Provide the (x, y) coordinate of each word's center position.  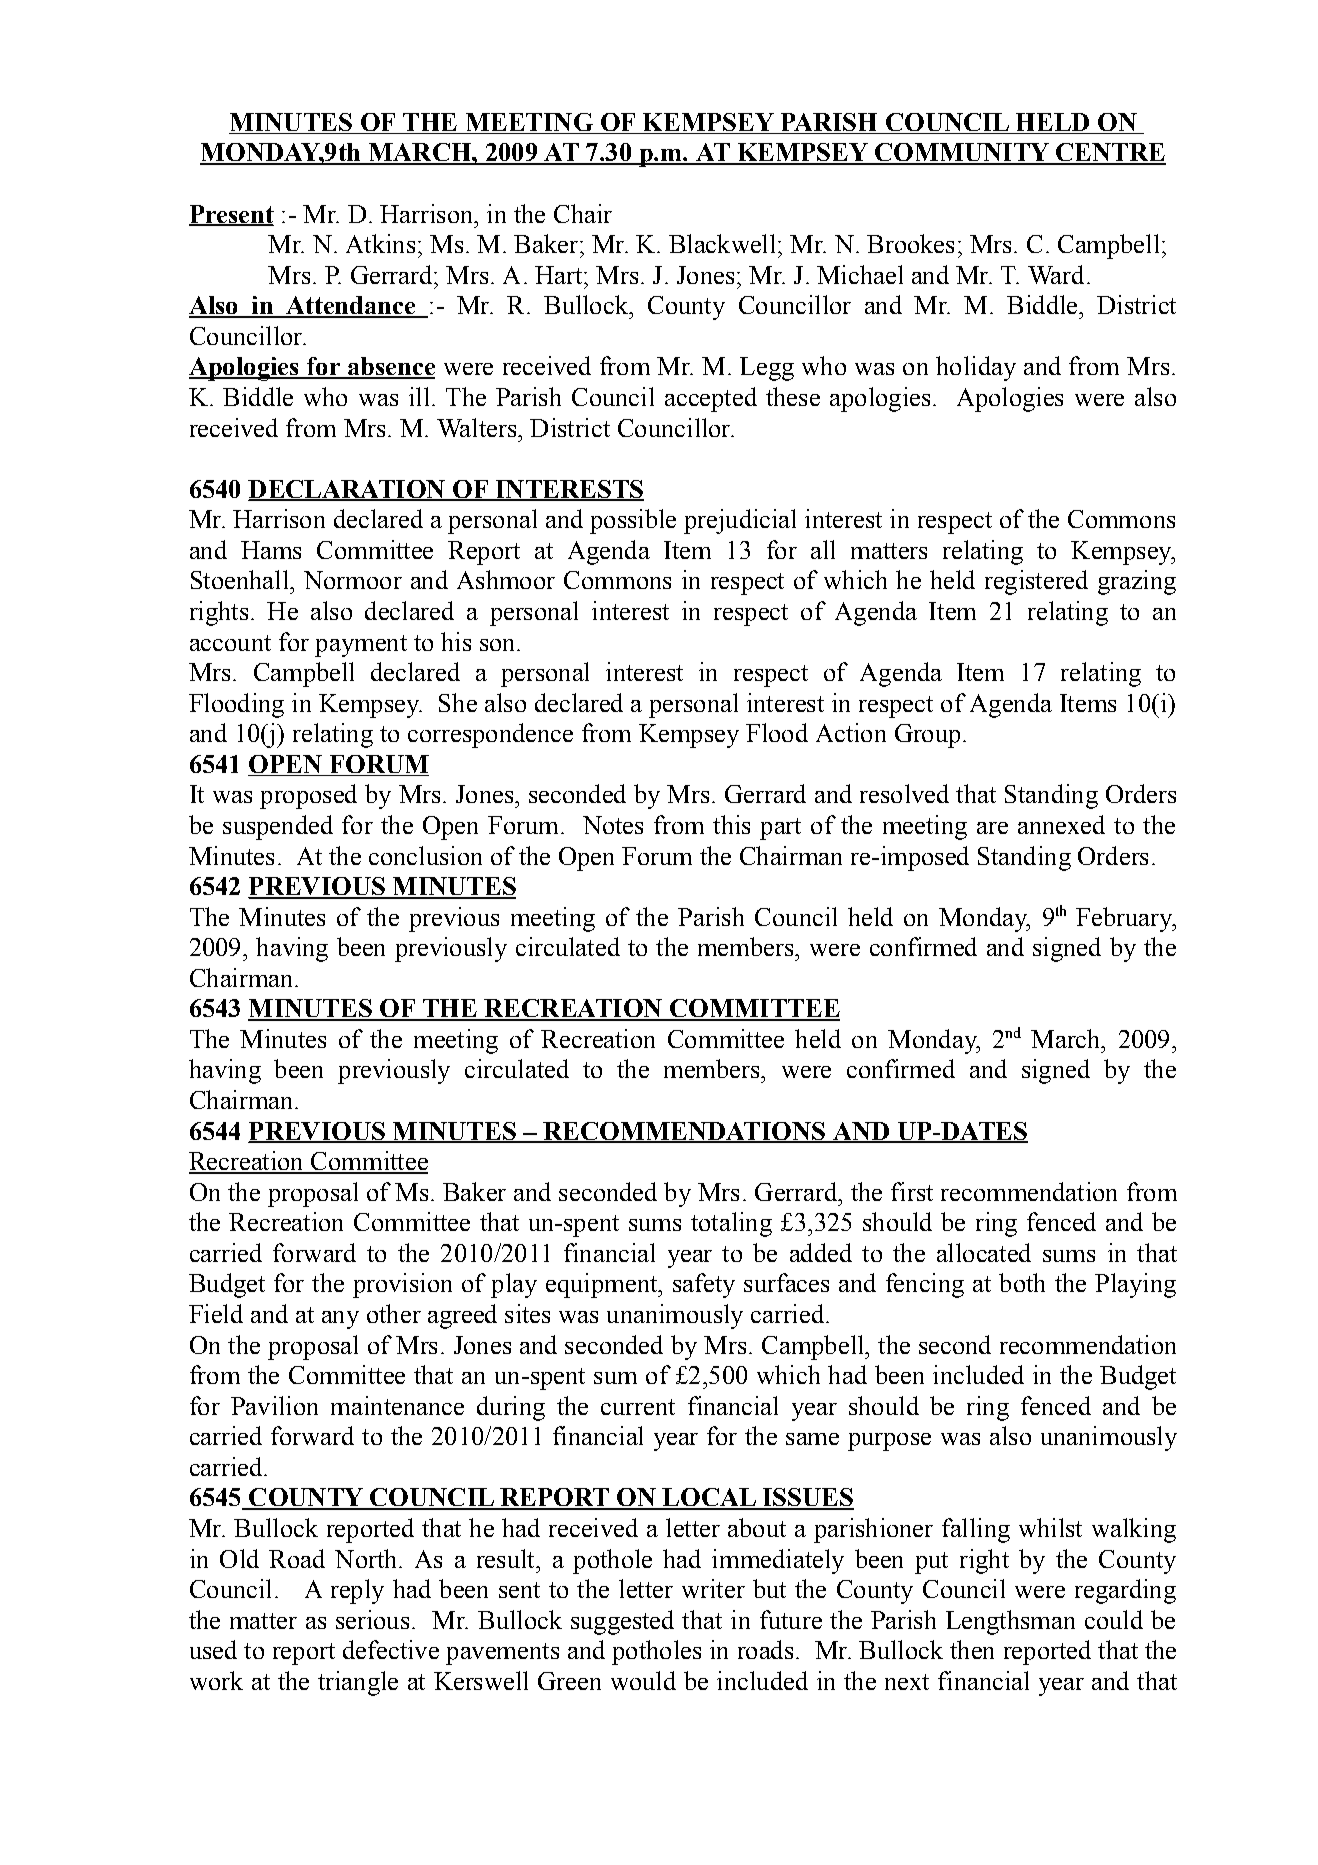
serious (372, 1619)
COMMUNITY (962, 153)
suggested (622, 1622)
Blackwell (722, 243)
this (731, 824)
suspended (278, 827)
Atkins (380, 243)
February (1125, 919)
